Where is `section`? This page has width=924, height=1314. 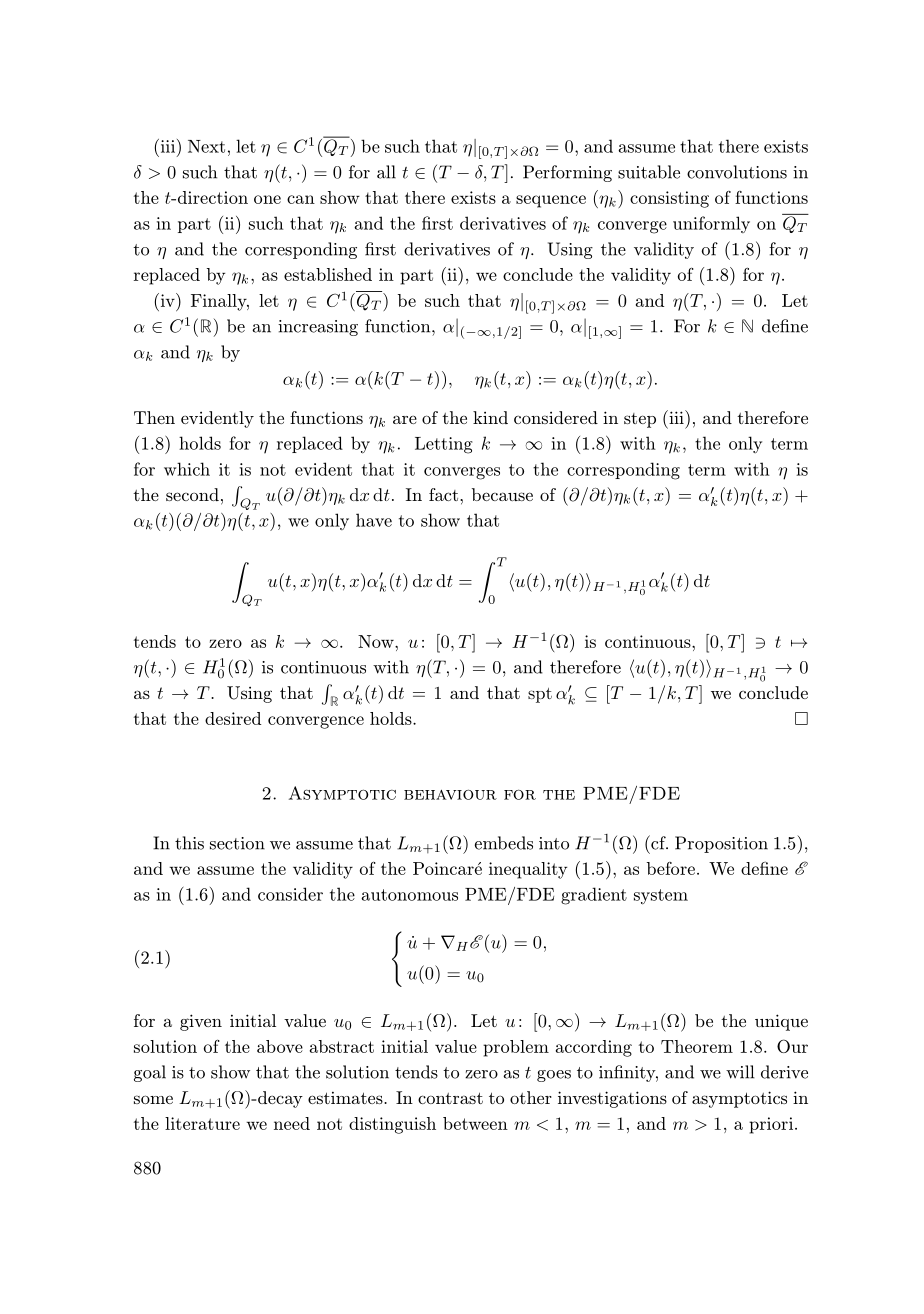 section is located at coordinates (237, 843).
